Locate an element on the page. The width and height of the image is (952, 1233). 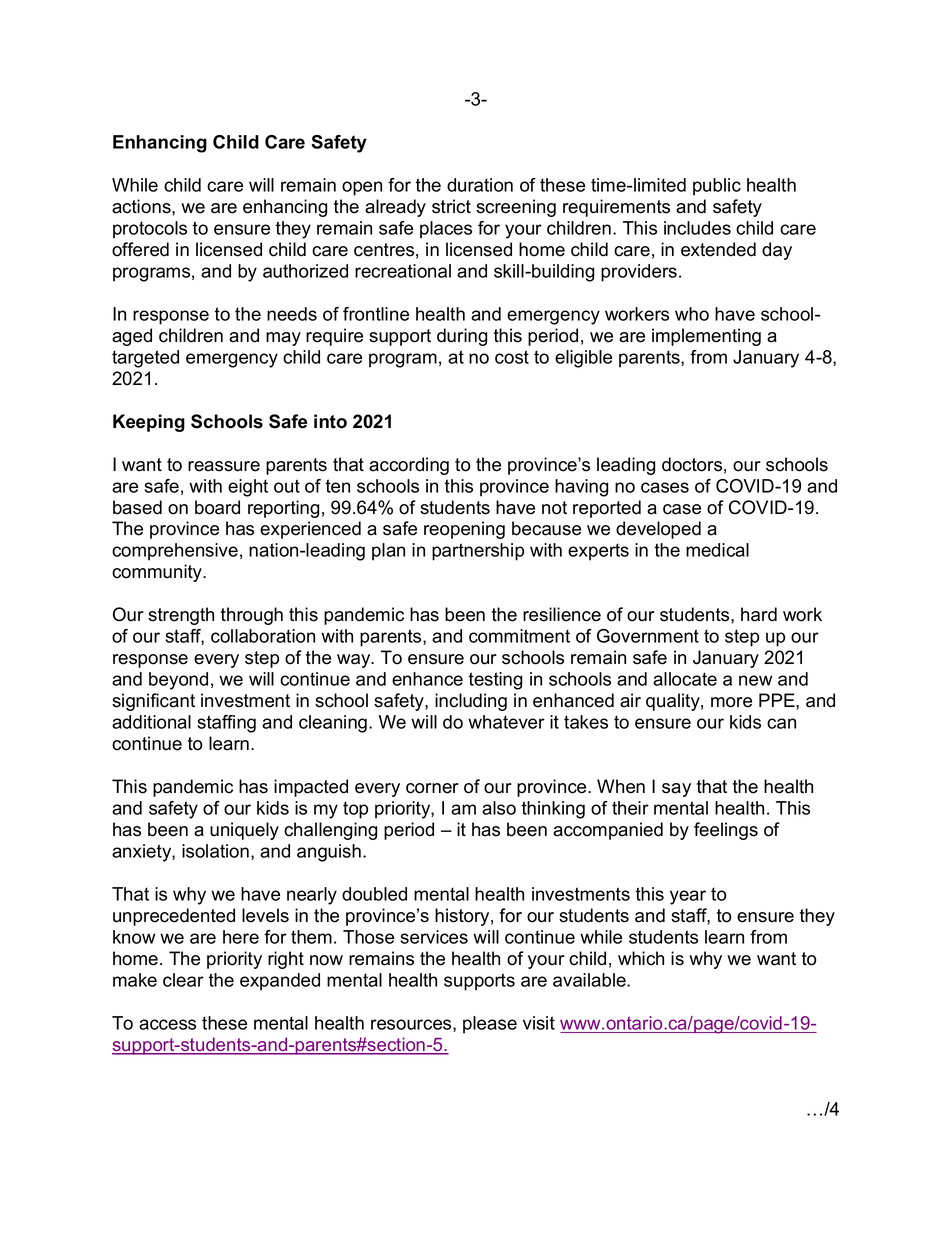
includes is located at coordinates (697, 228).
